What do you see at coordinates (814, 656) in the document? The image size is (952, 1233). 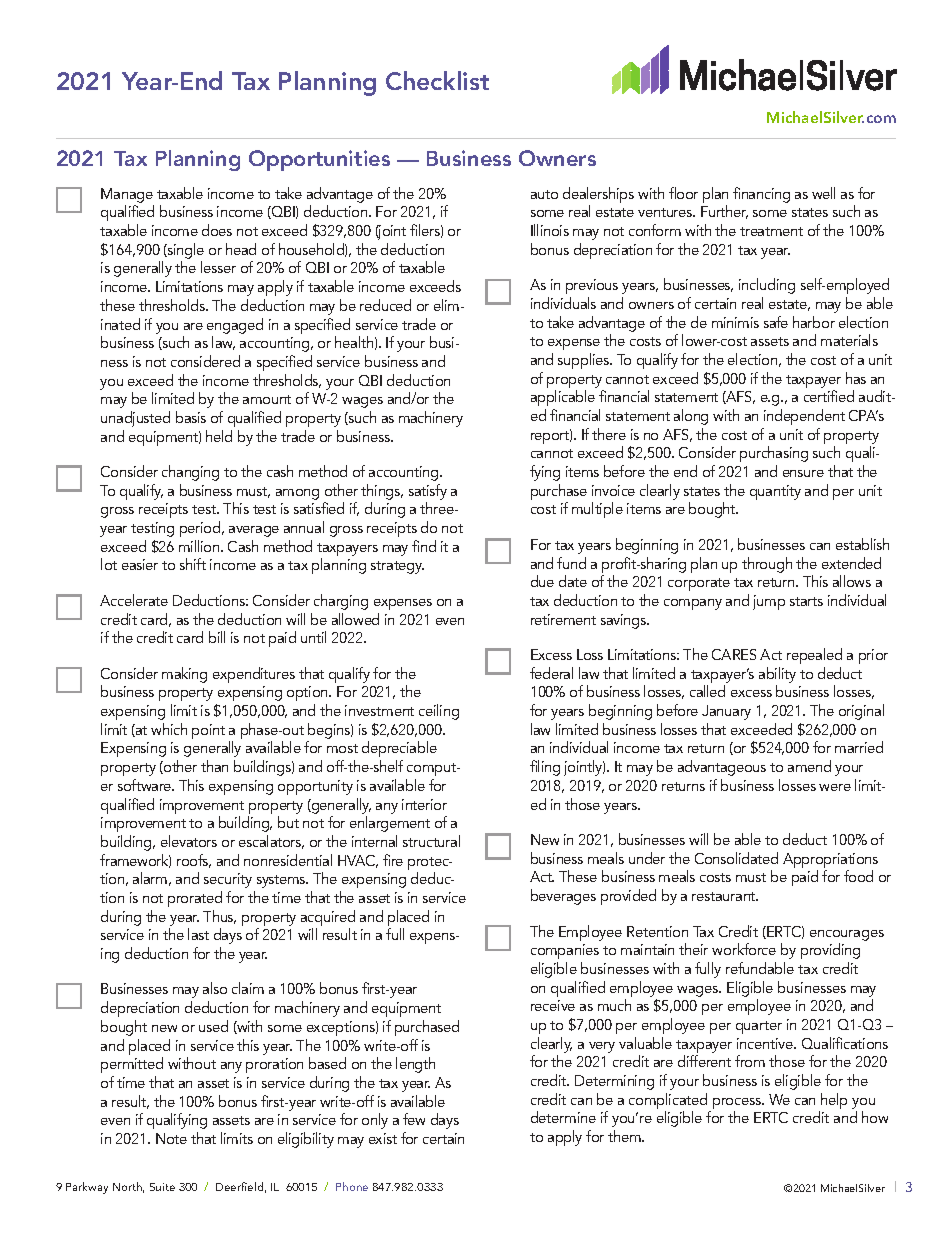 I see `repealed` at bounding box center [814, 656].
